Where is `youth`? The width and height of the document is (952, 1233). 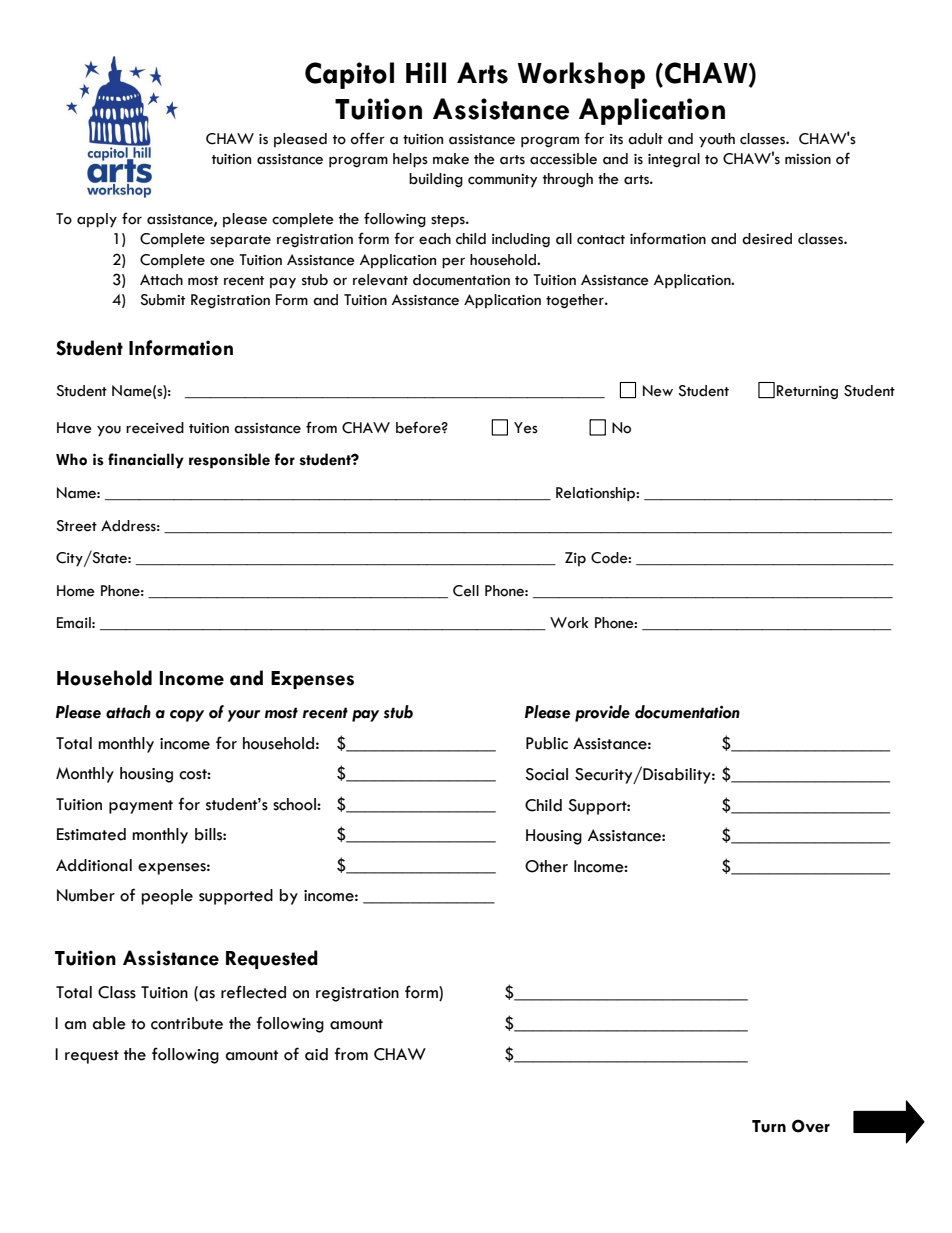 youth is located at coordinates (717, 140).
